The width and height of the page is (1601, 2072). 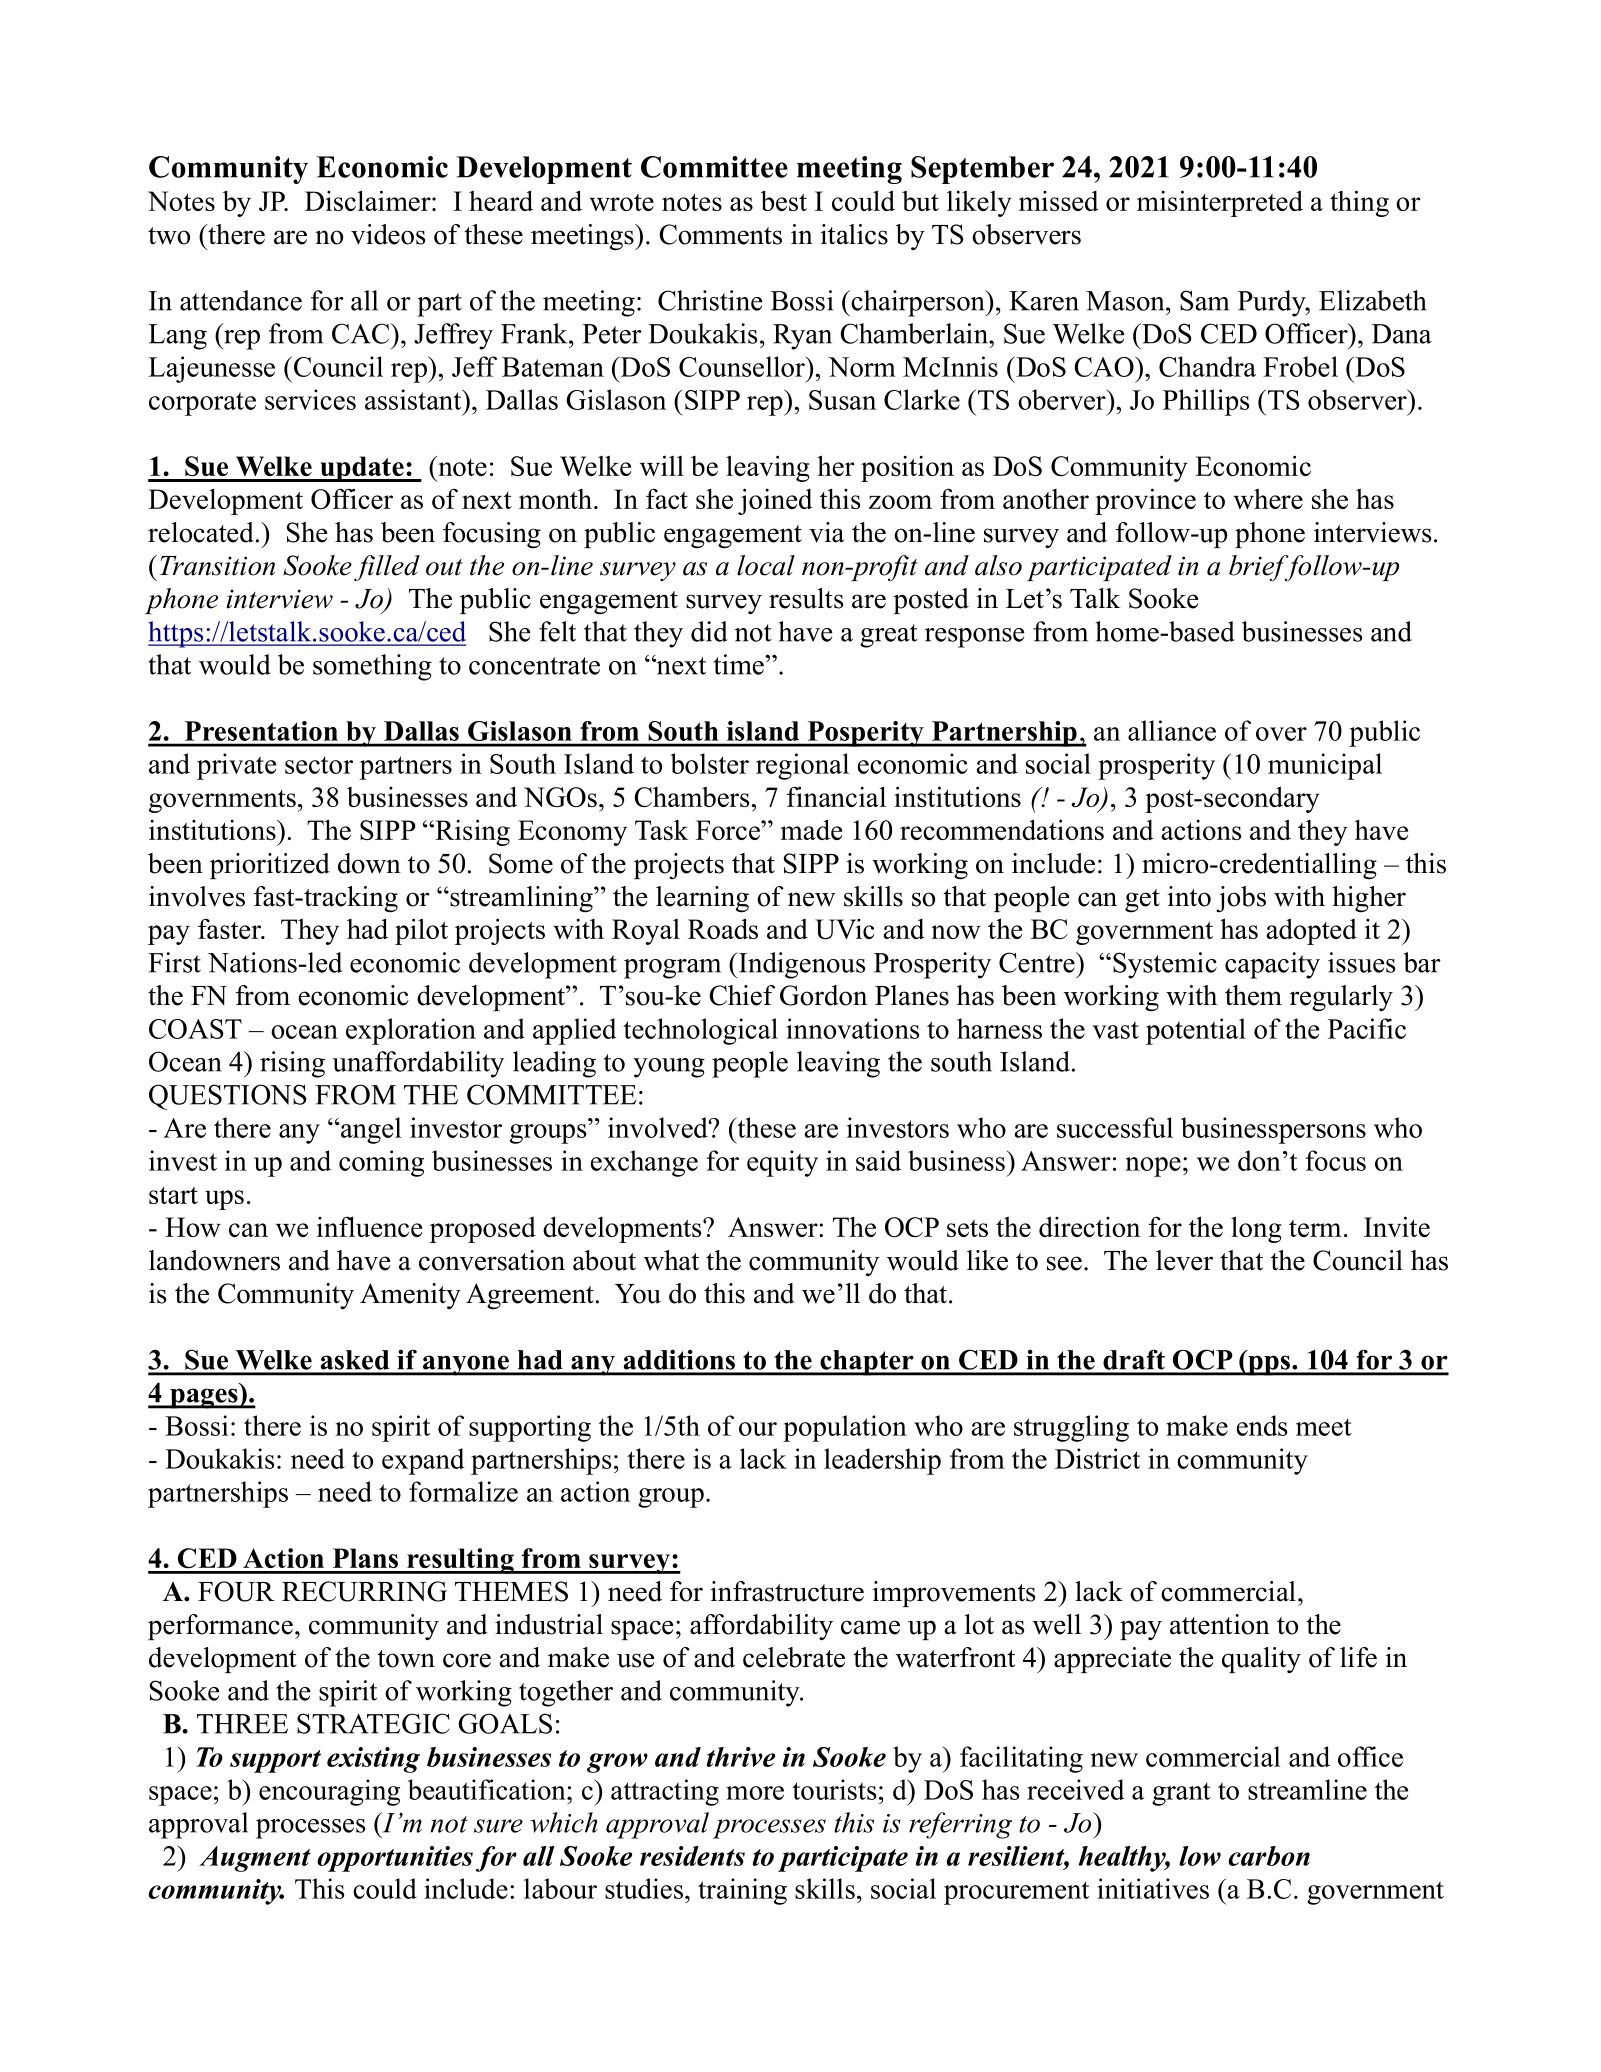 I want to click on innovations, so click(x=852, y=1028).
